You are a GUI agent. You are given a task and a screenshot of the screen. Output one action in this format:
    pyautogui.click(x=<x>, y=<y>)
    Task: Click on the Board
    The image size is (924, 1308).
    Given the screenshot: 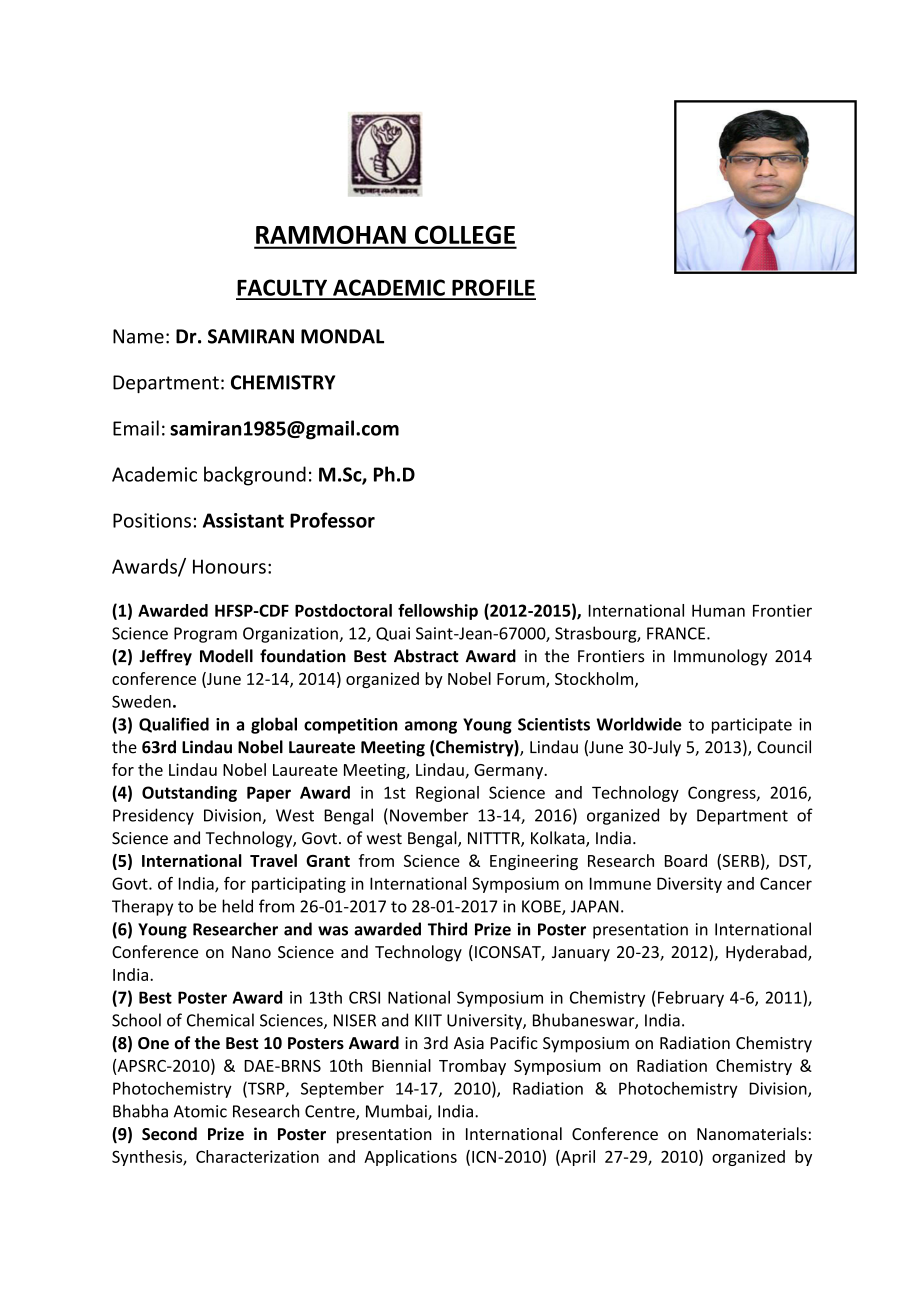 What is the action you would take?
    pyautogui.click(x=686, y=860)
